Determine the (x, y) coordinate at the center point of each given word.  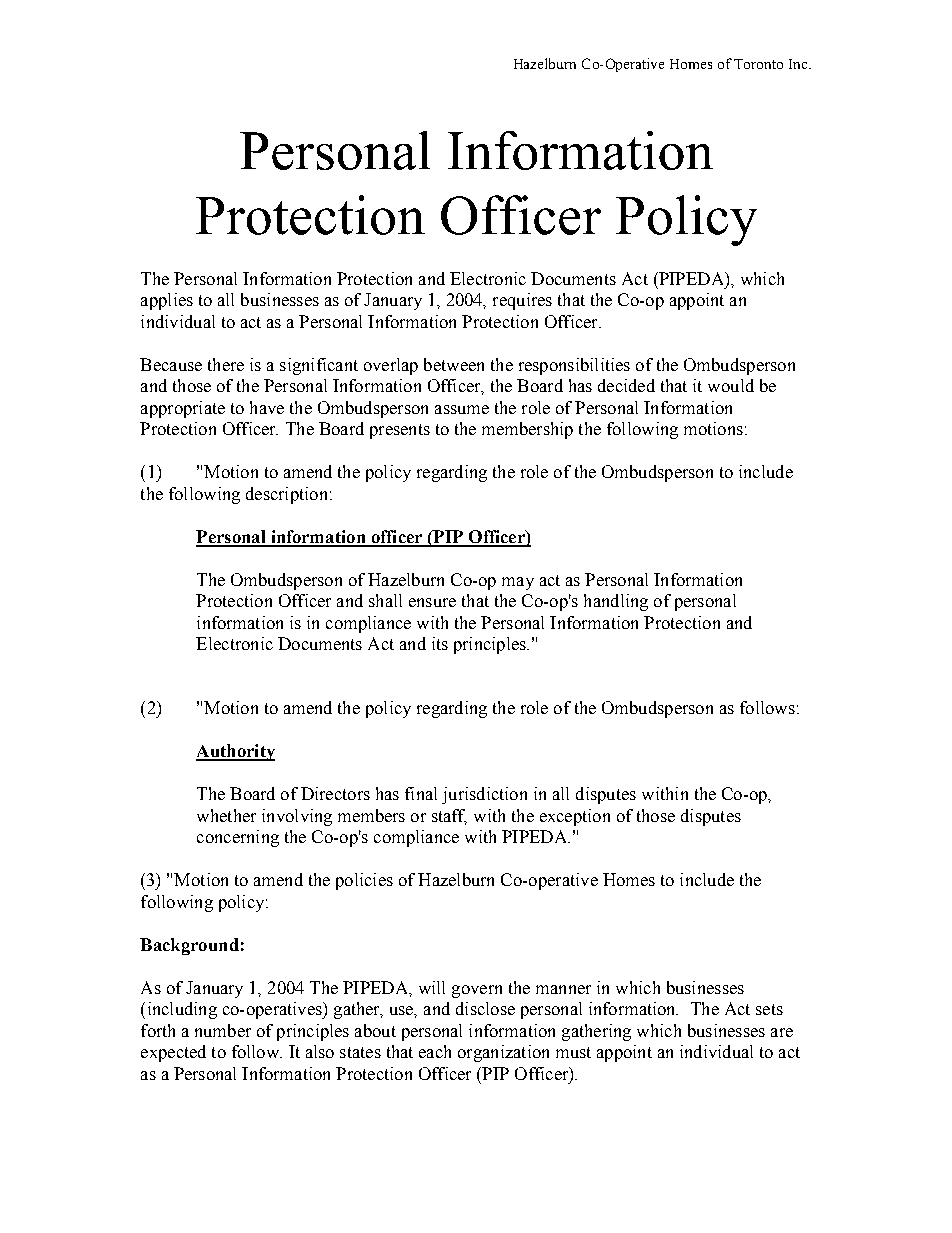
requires (522, 301)
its (440, 643)
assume (462, 409)
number (223, 1030)
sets (769, 1009)
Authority (235, 752)
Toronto (758, 64)
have (267, 407)
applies (167, 301)
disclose (485, 1008)
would (731, 385)
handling (616, 602)
